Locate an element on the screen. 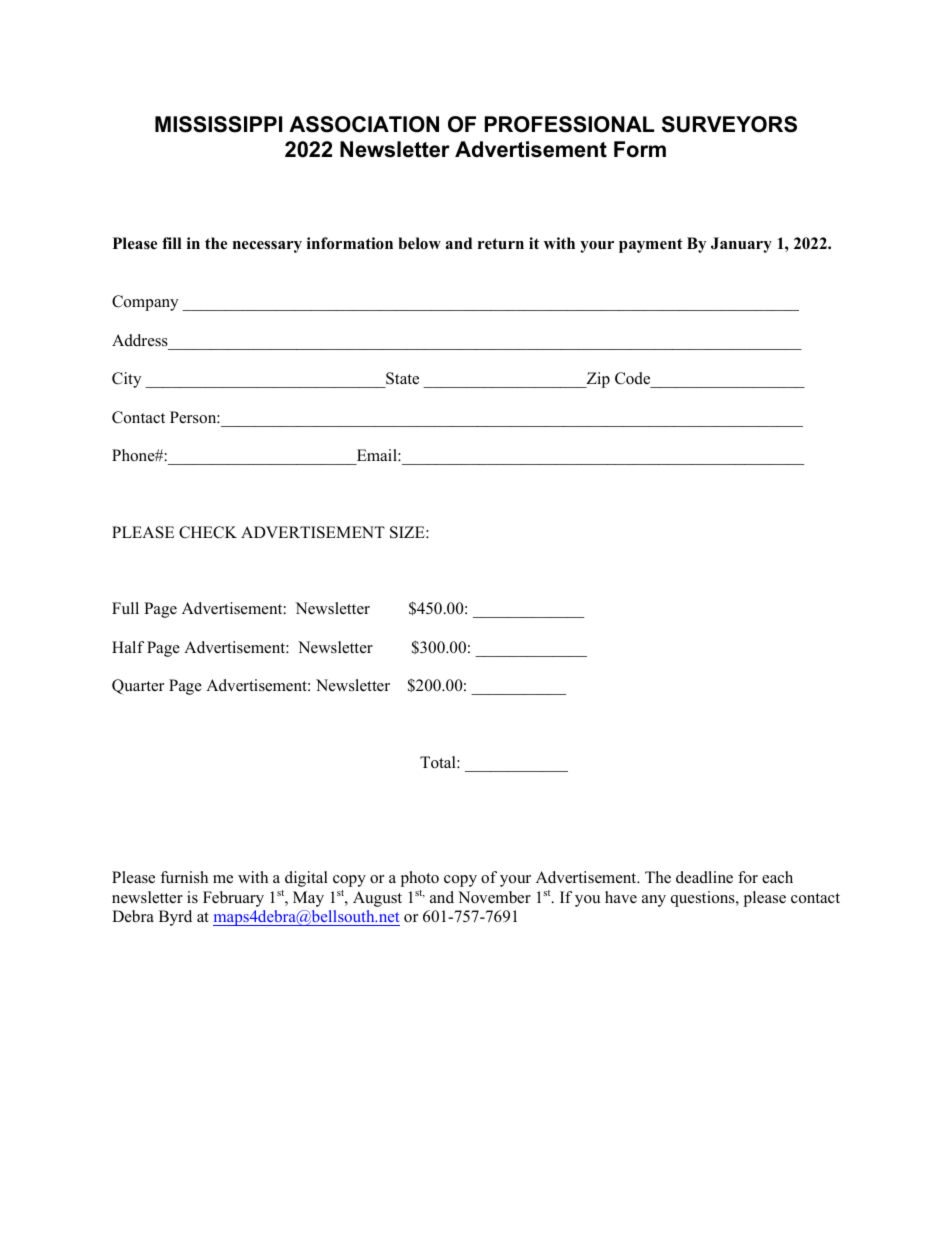 The height and width of the screenshot is (1233, 952). City is located at coordinates (126, 380).
